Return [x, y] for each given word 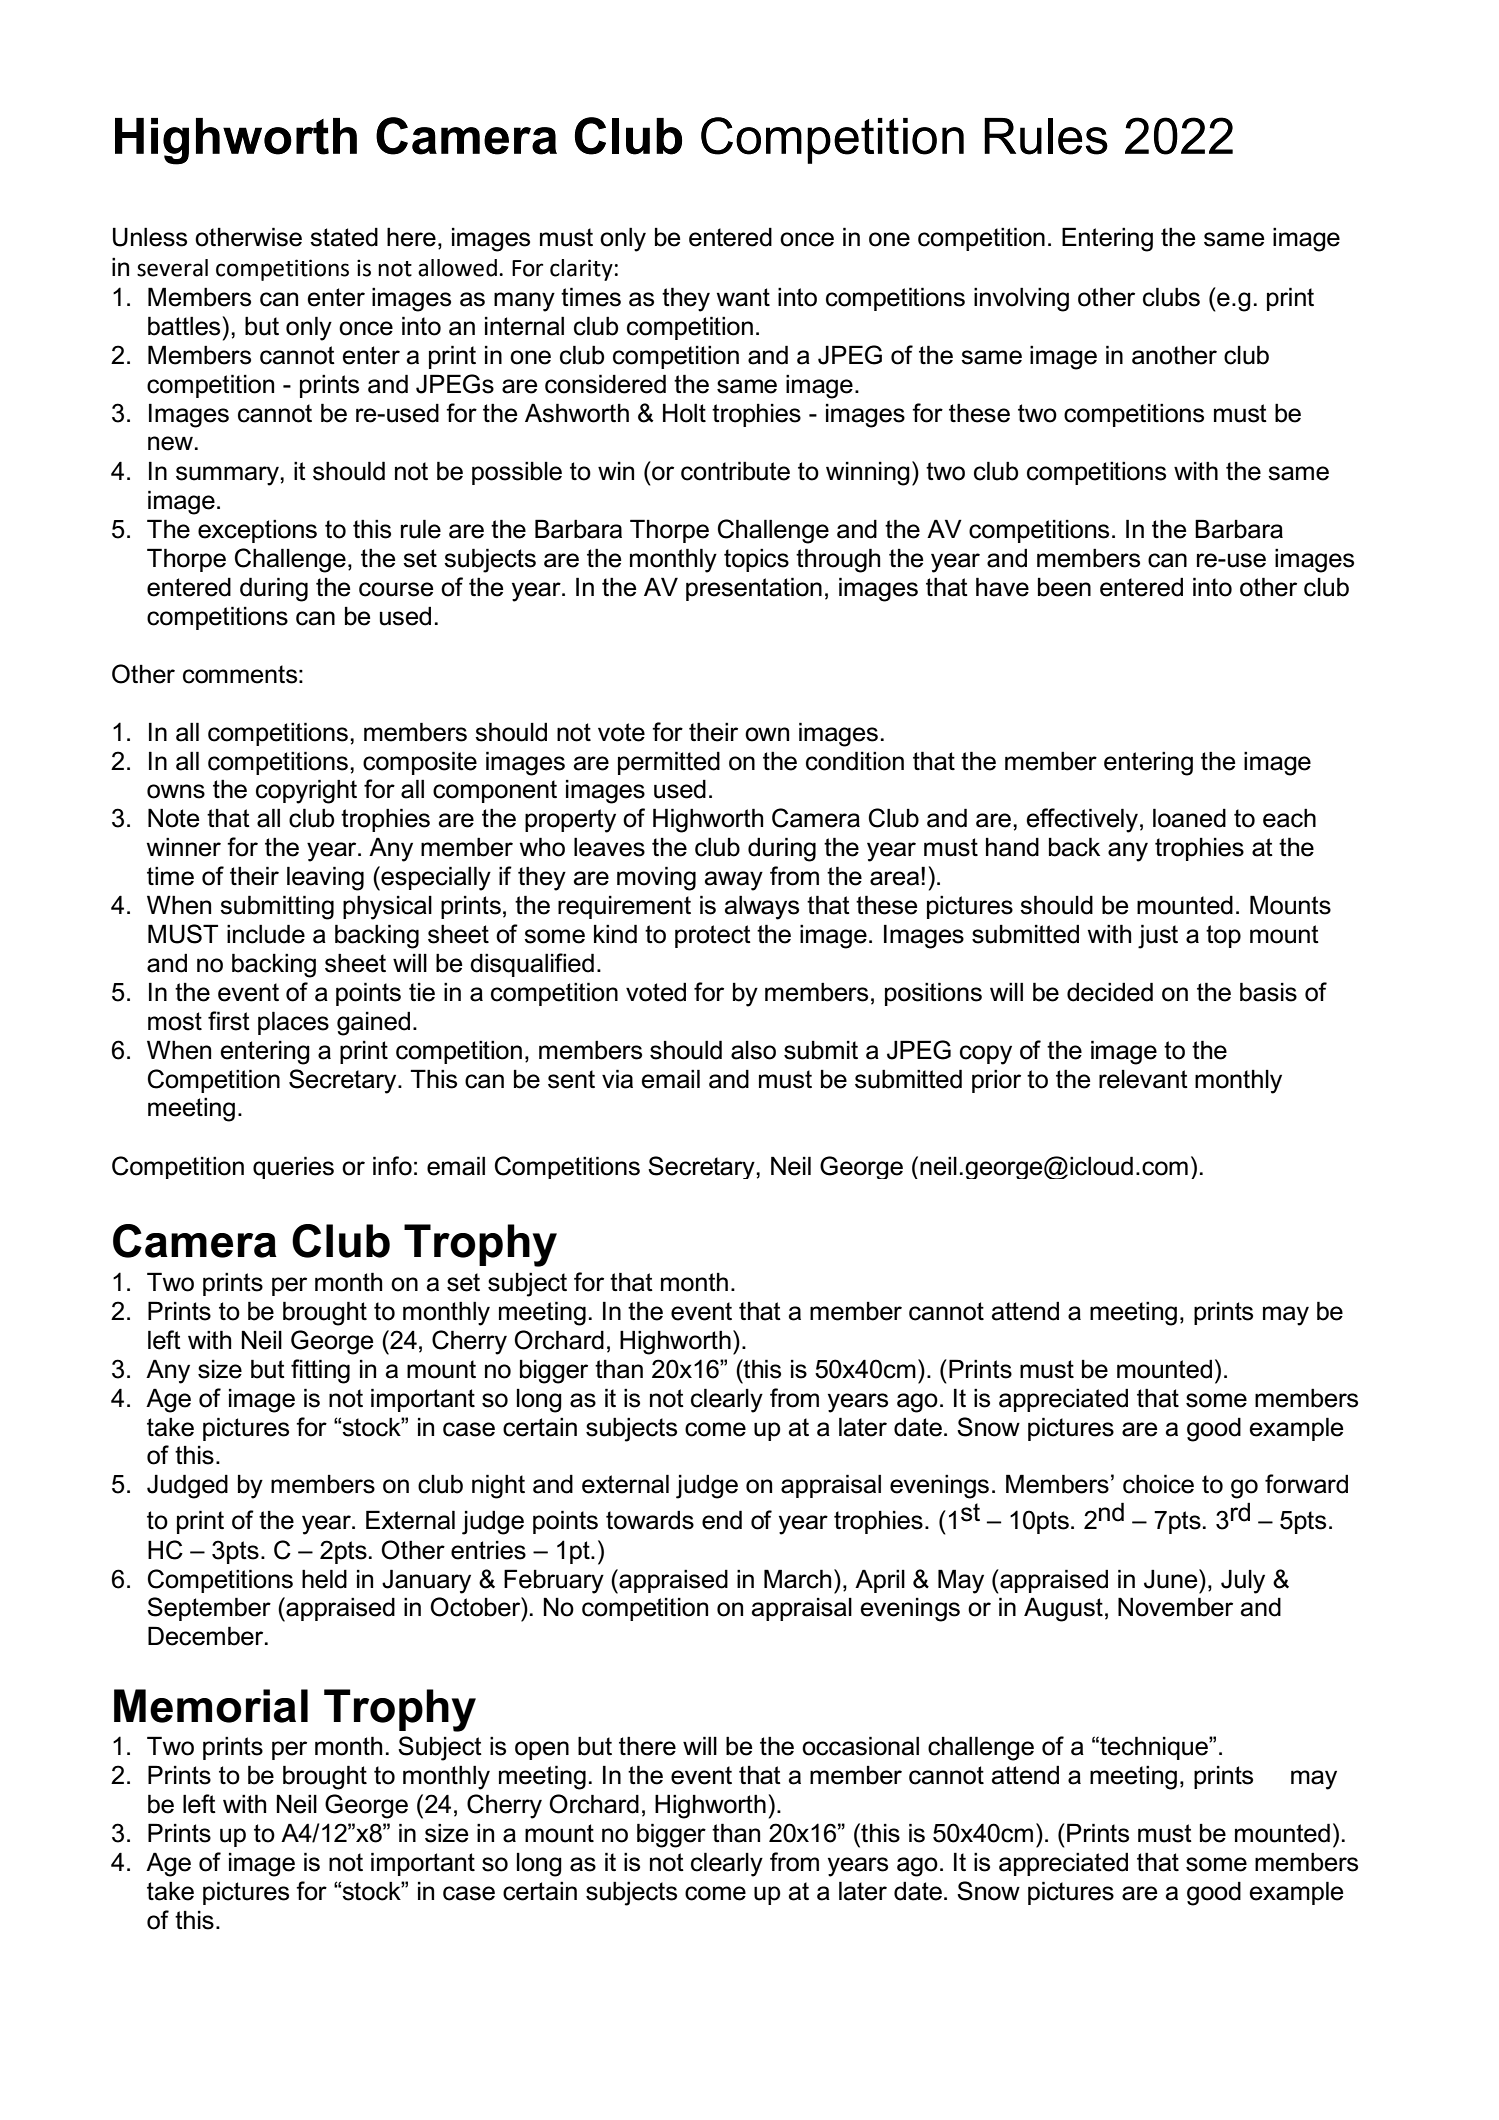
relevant [1143, 1079]
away [734, 881]
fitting [320, 1371]
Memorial [211, 1706]
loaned [1189, 818]
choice [1158, 1484]
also [753, 1050]
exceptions [257, 531]
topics [756, 560]
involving [1021, 299]
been [1064, 587]
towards [650, 1520]
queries [293, 1167]
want [743, 297]
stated [344, 237]
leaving [325, 878]
